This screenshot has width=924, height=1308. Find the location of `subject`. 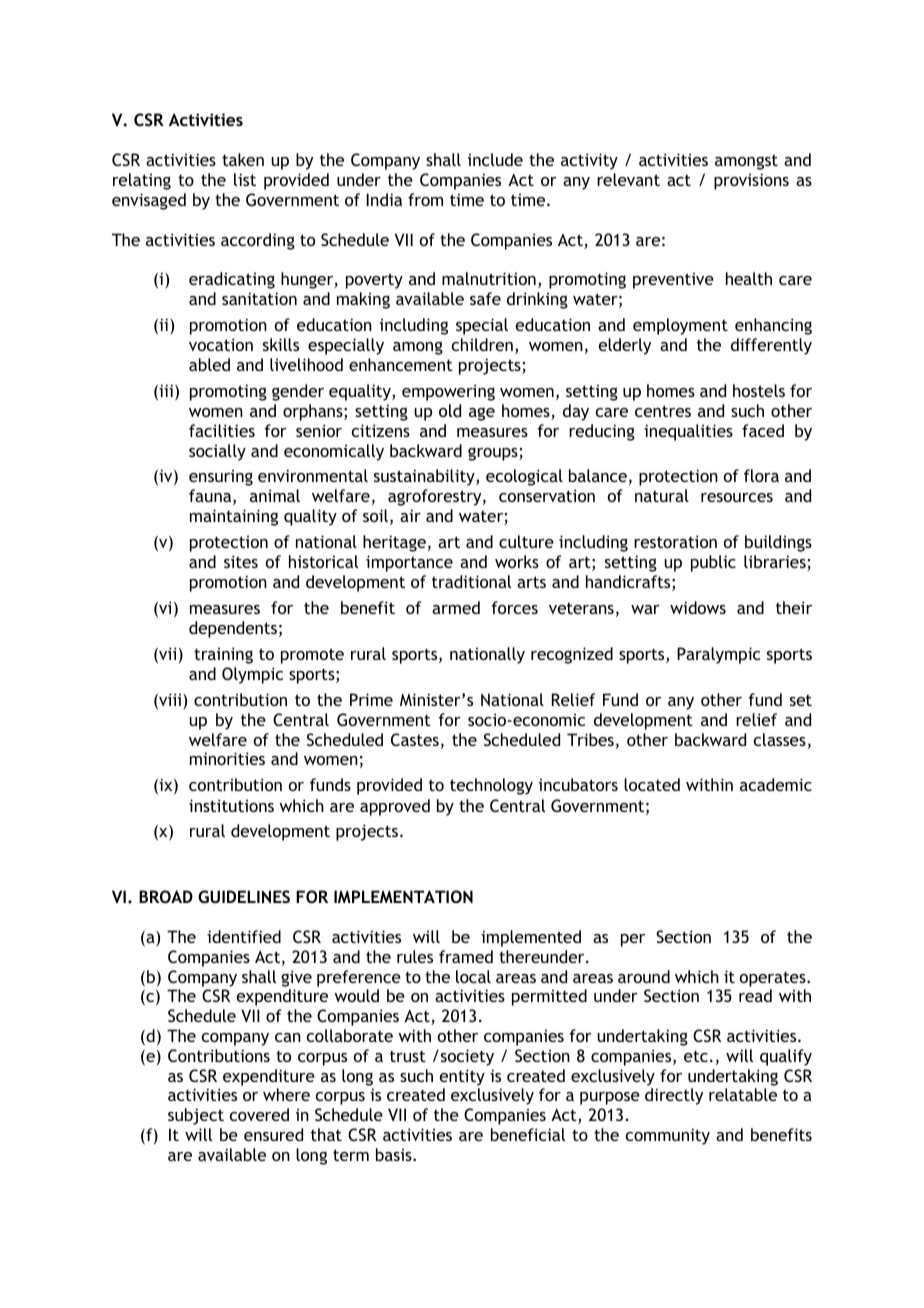

subject is located at coordinates (196, 1116).
